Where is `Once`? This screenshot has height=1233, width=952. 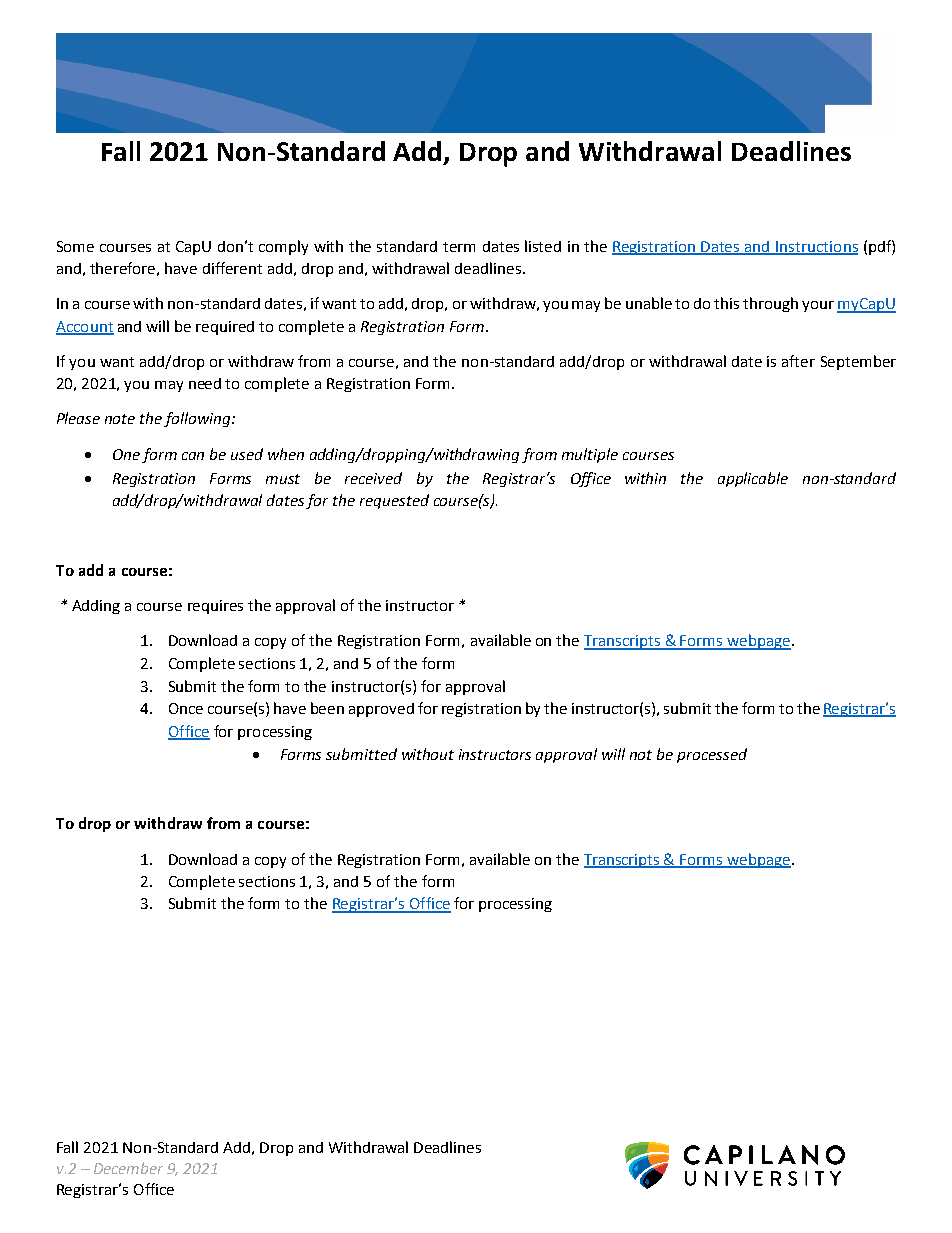
Once is located at coordinates (186, 708).
